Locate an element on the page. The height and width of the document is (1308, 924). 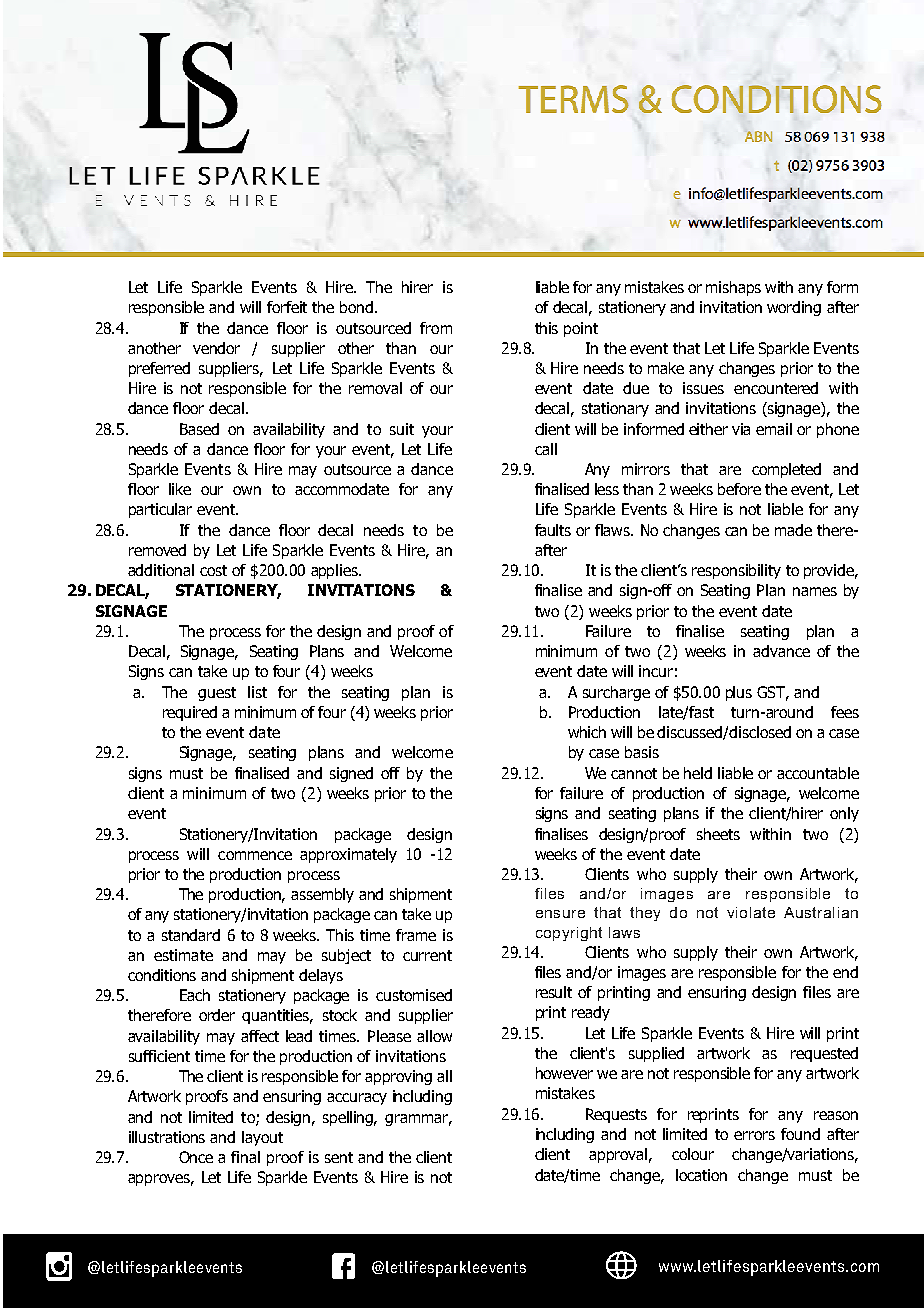
errors is located at coordinates (754, 1135).
